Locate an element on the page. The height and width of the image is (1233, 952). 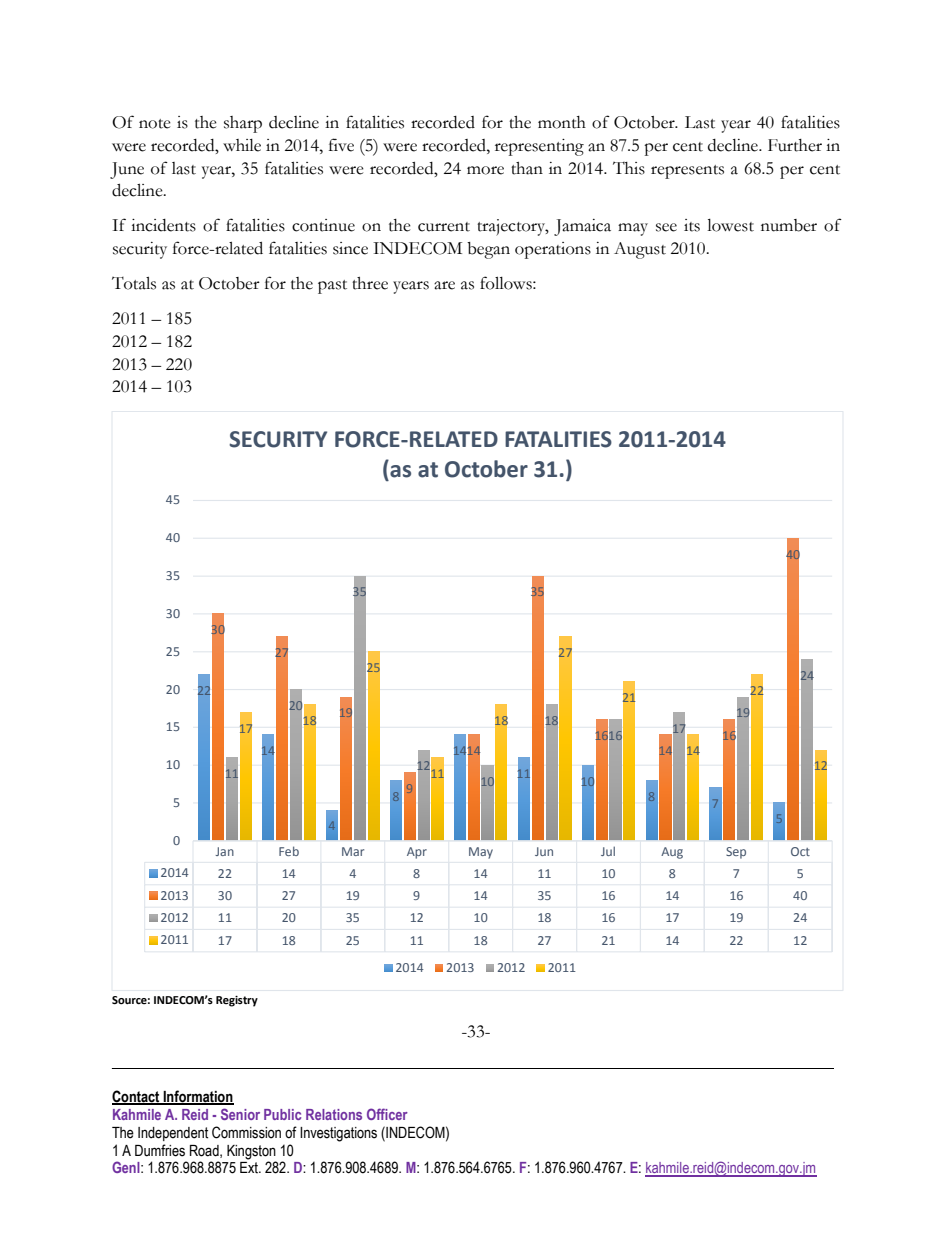
August is located at coordinates (640, 250).
